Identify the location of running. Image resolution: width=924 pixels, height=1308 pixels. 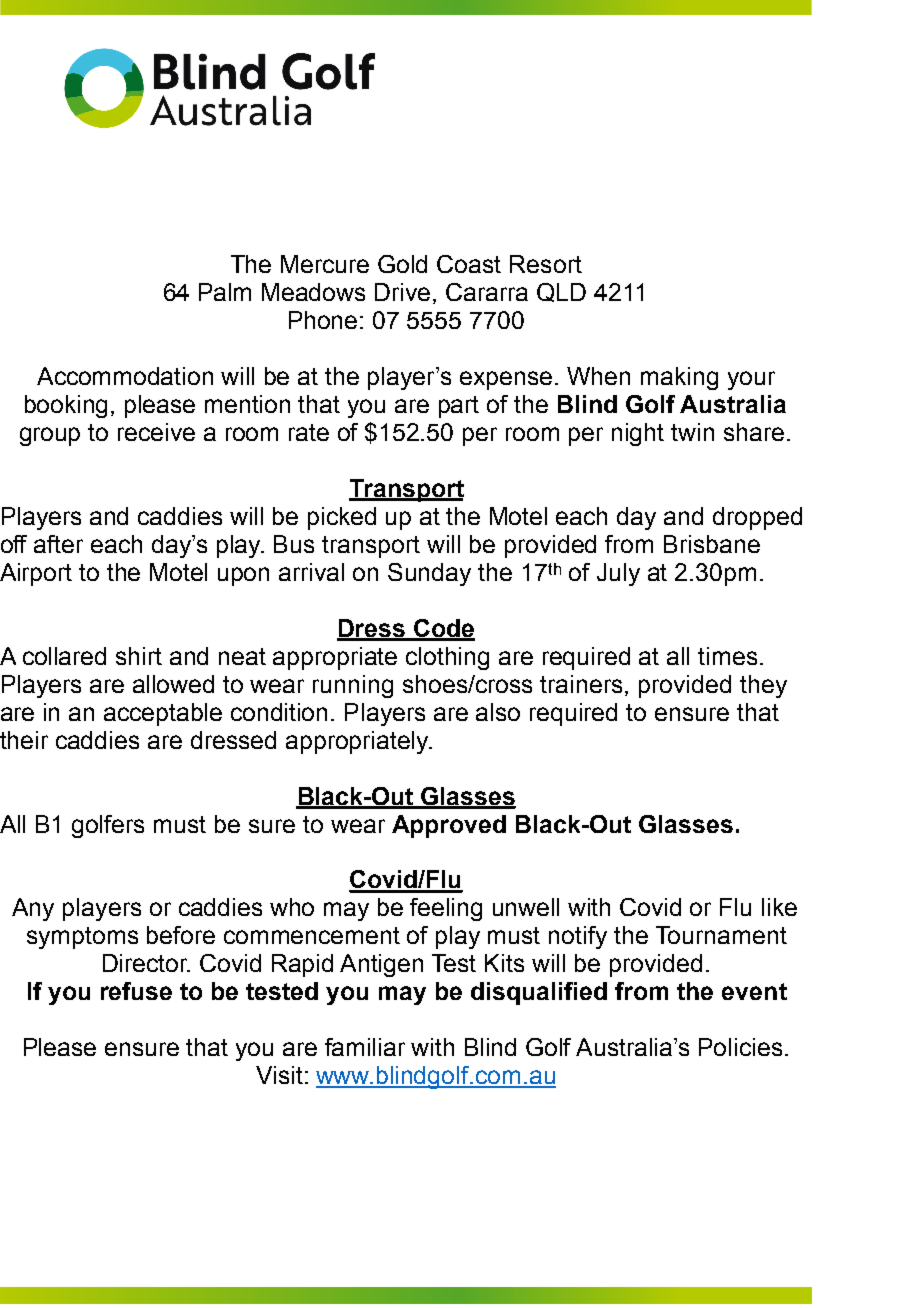
(353, 686).
